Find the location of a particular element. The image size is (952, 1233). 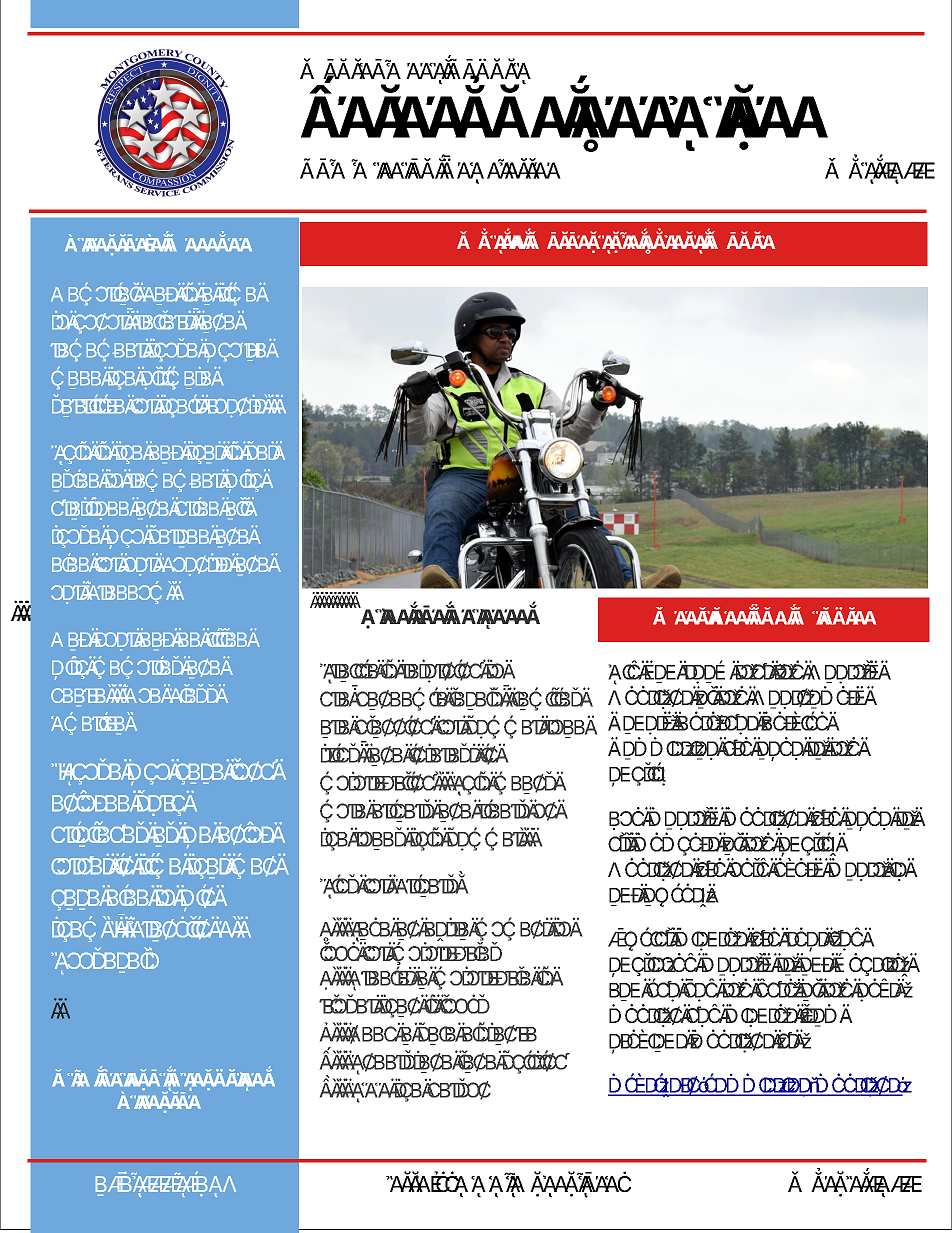

America is located at coordinates (88, 724).
